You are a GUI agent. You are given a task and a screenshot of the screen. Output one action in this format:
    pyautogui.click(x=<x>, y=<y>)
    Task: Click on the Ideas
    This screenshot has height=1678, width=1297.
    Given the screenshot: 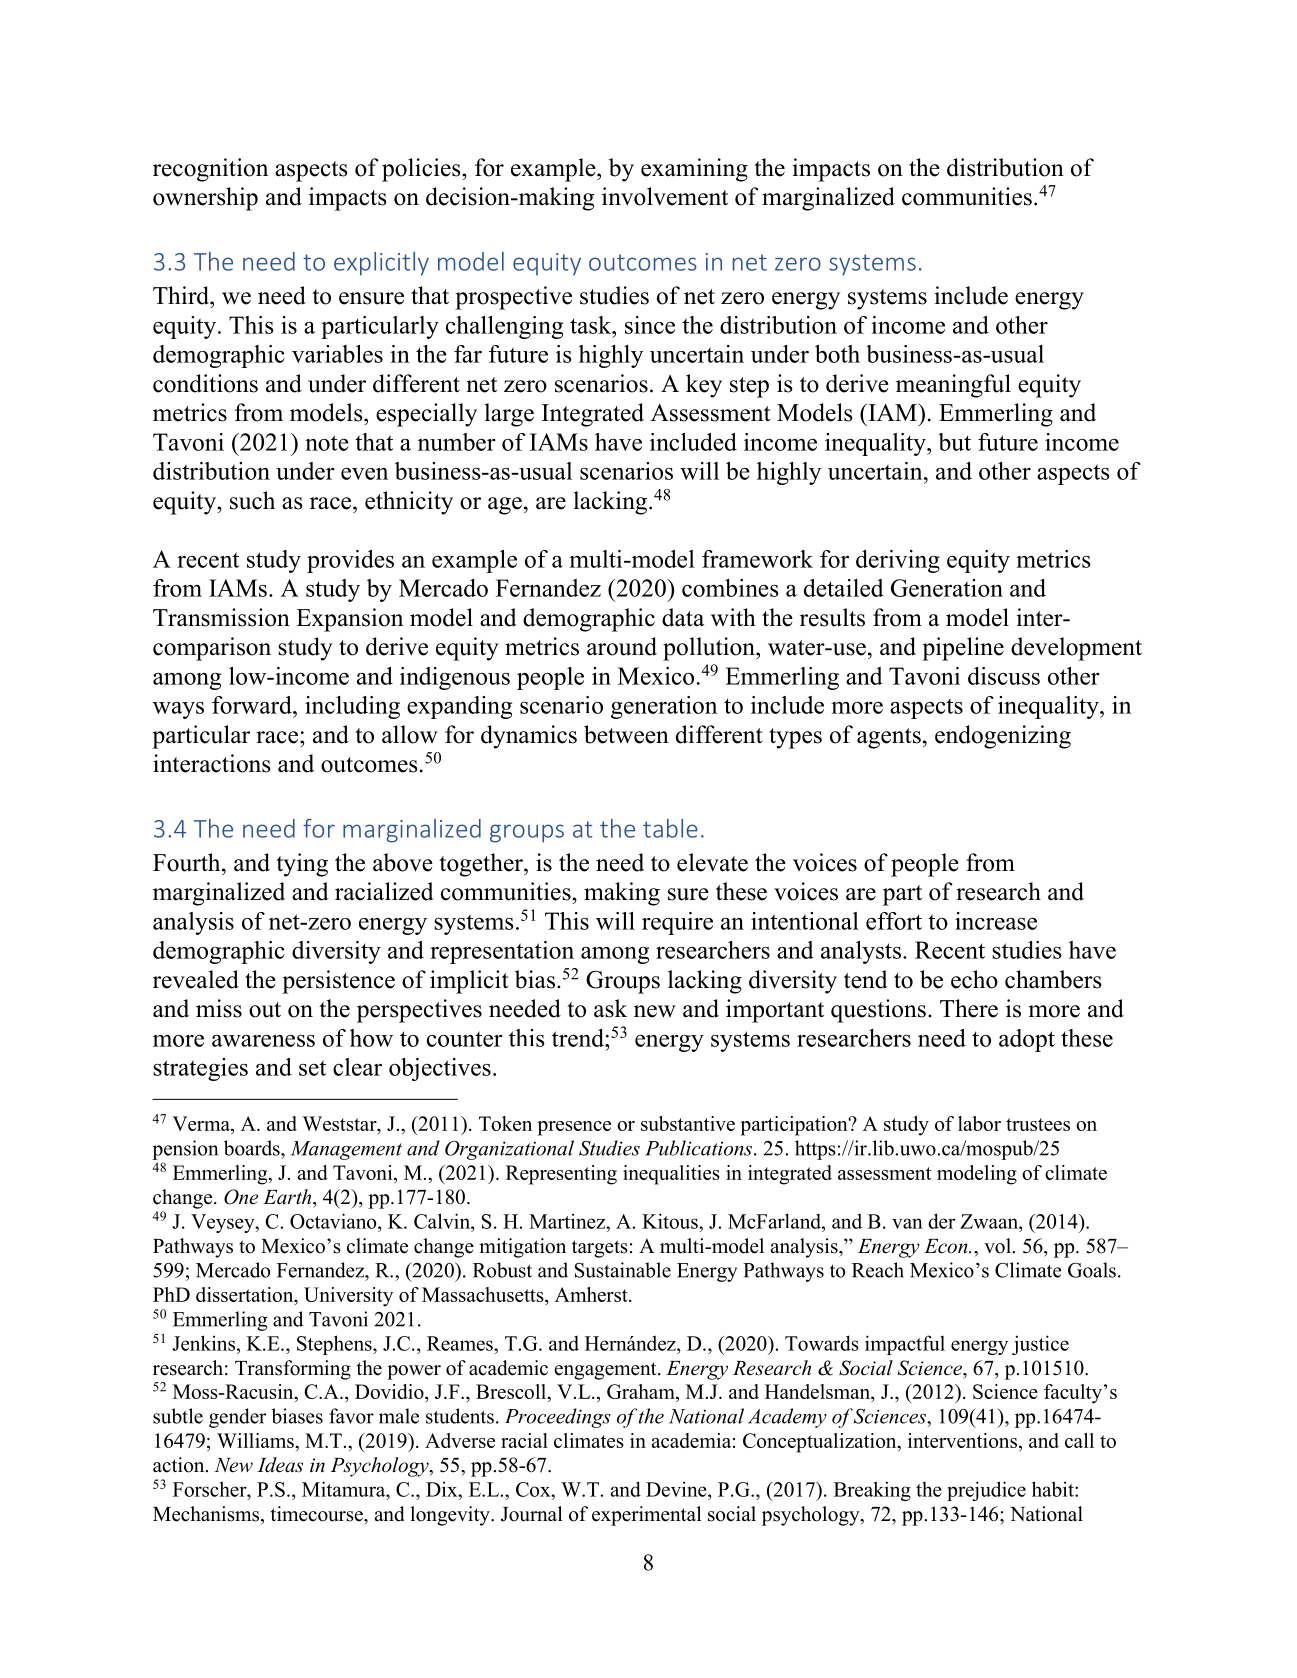 What is the action you would take?
    pyautogui.click(x=280, y=1465)
